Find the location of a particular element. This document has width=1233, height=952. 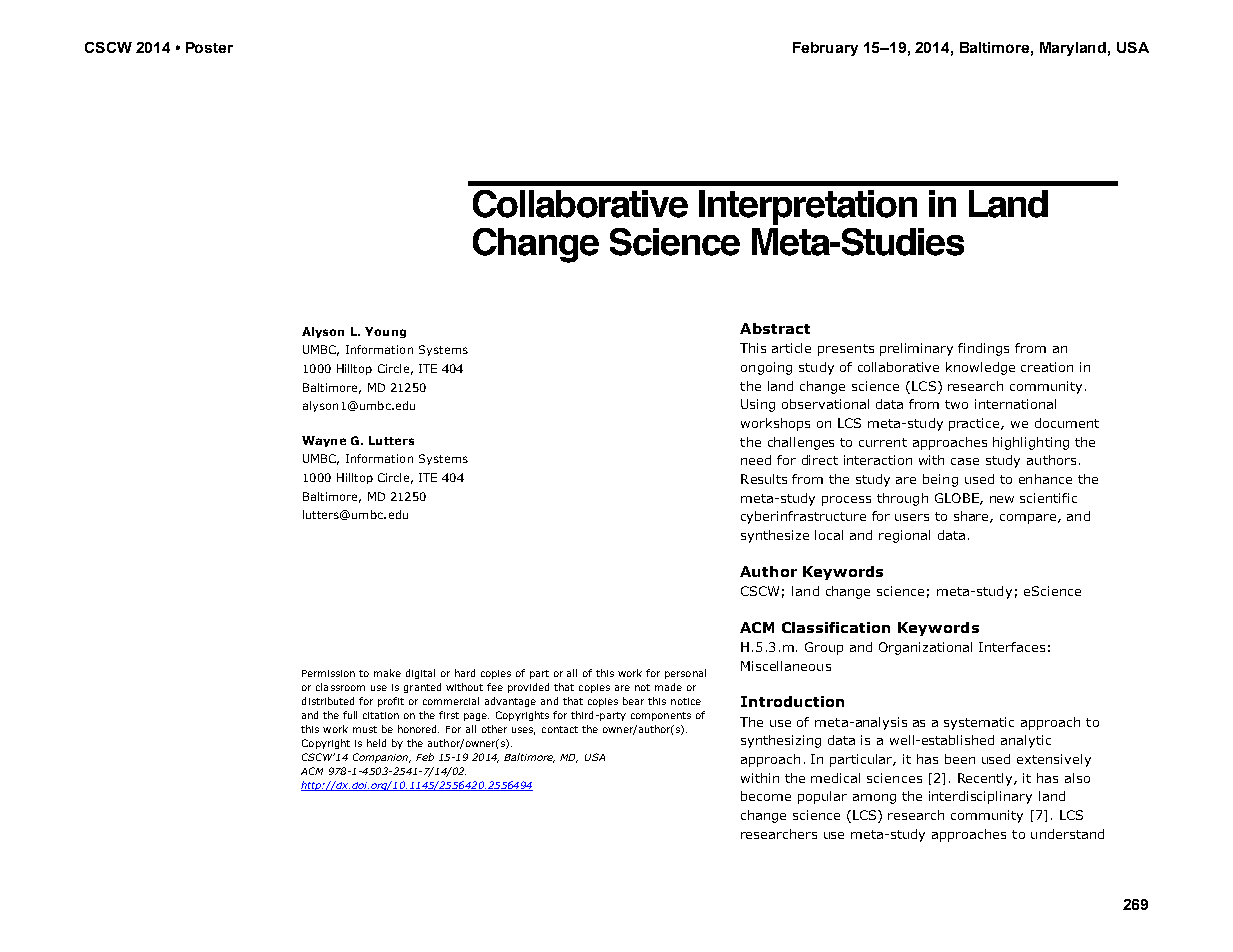

Wayne is located at coordinates (324, 441).
